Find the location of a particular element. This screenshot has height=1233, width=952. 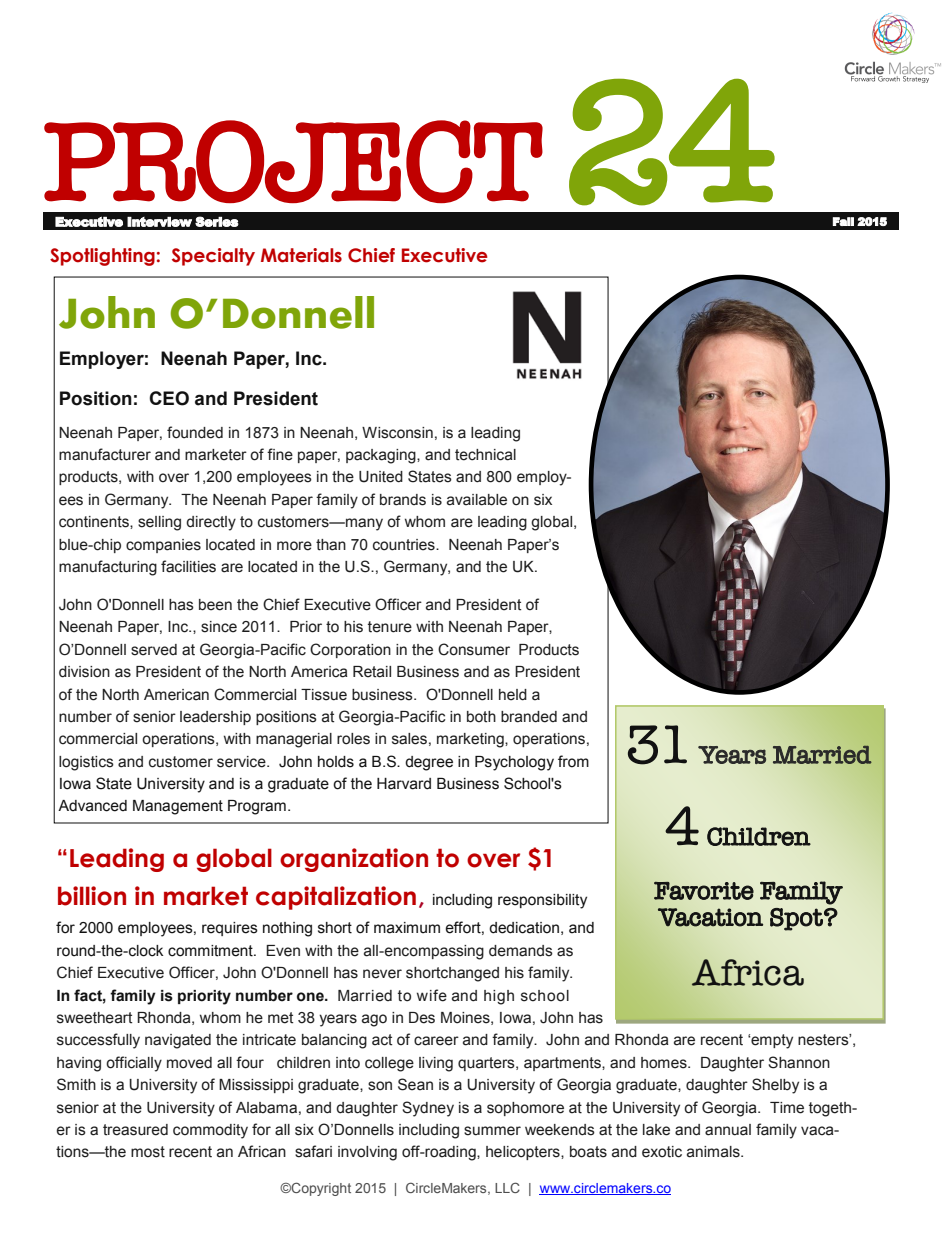

PROJECT is located at coordinates (293, 161).
